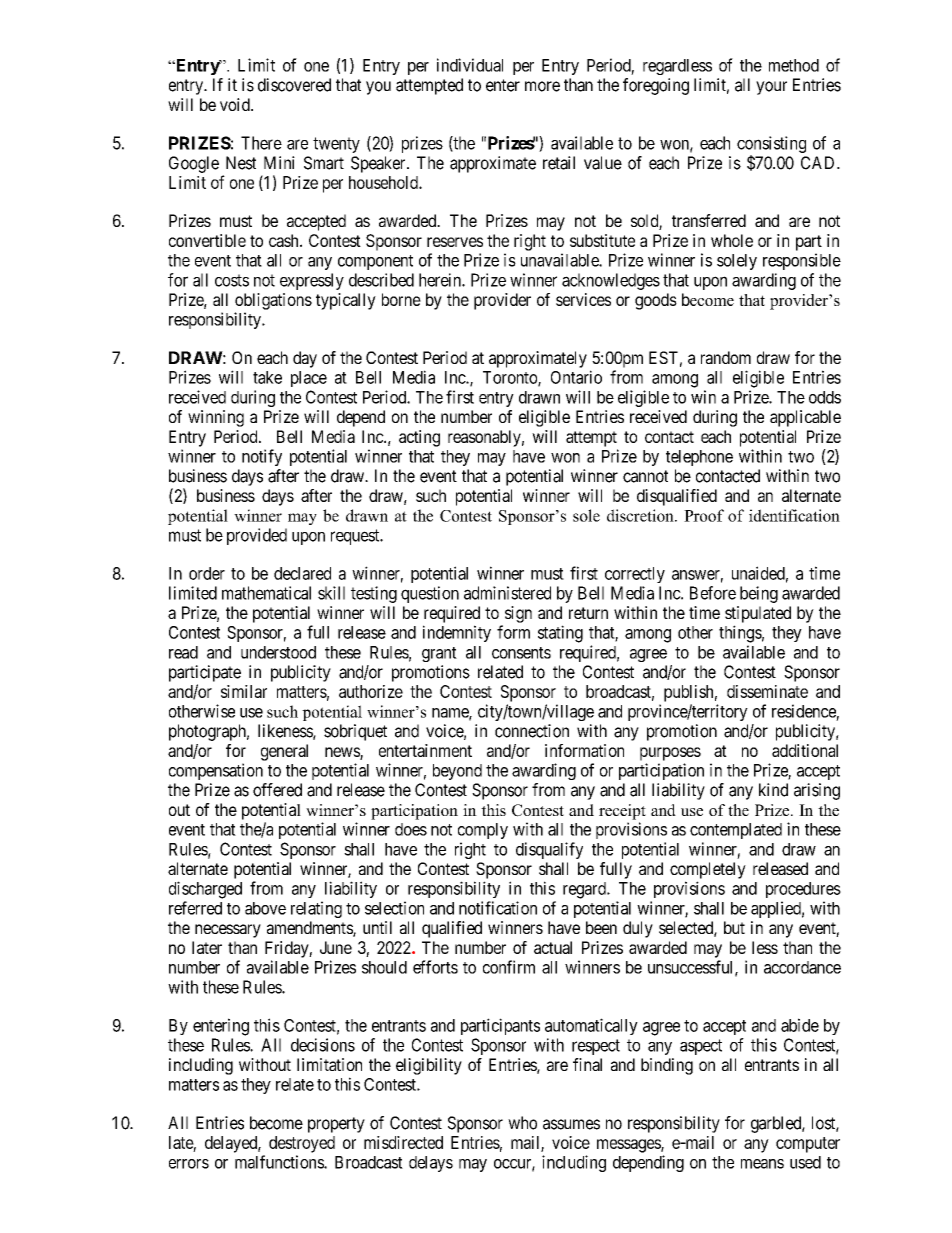 This screenshot has width=952, height=1233. Describe the element at coordinates (542, 86) in the screenshot. I see `more` at that location.
